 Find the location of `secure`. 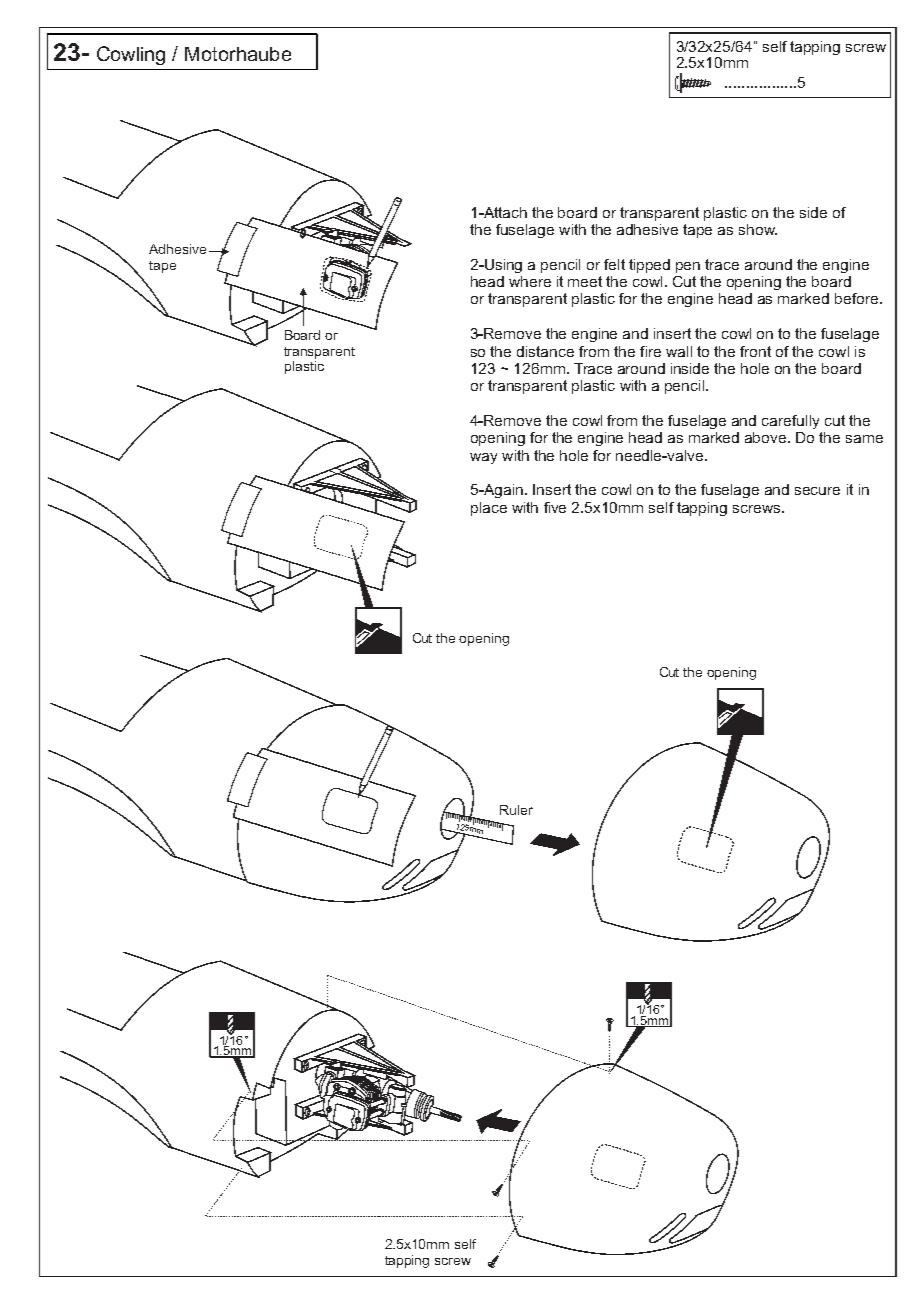

secure is located at coordinates (817, 491).
